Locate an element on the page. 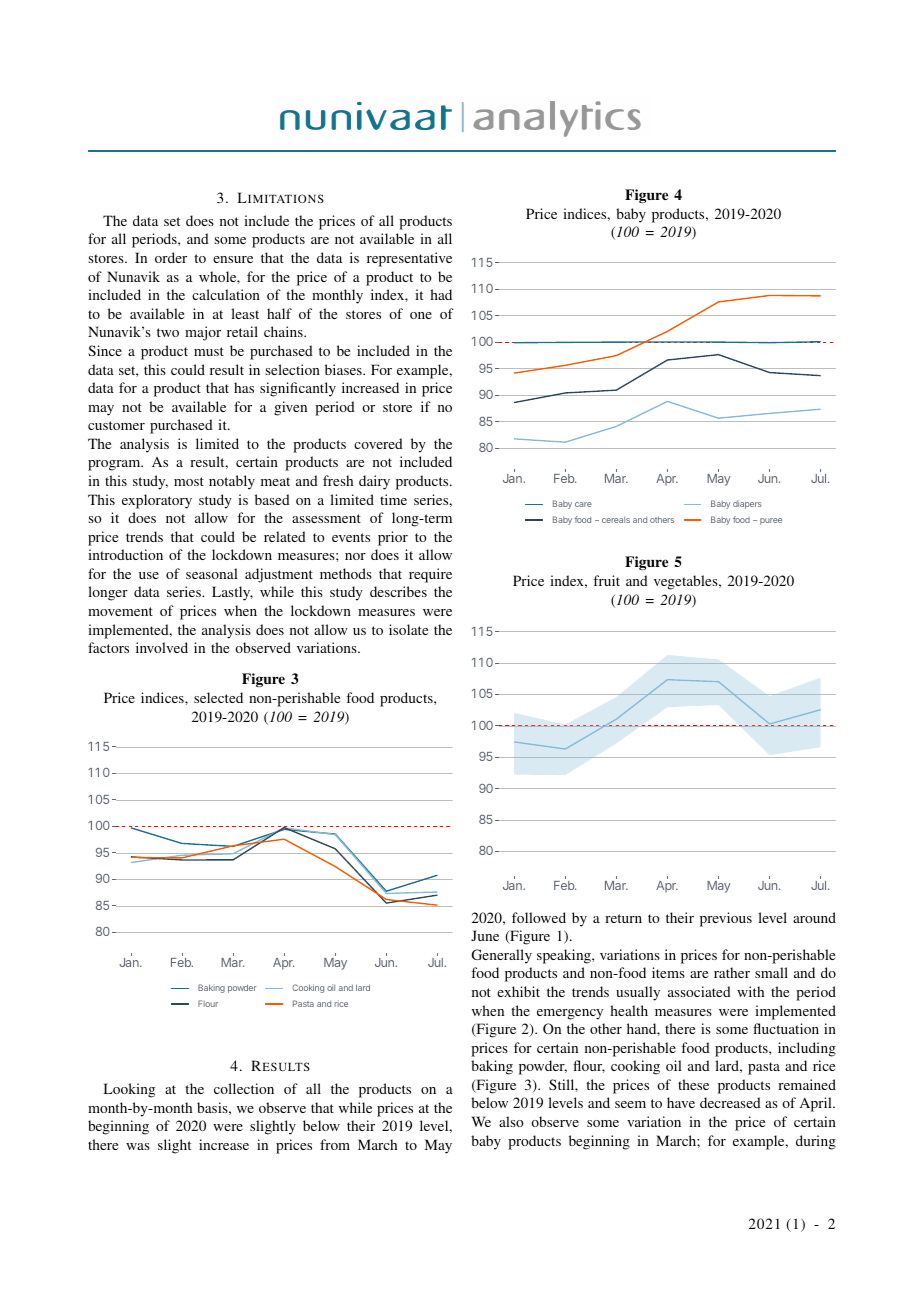 Image resolution: width=924 pixels, height=1308 pixels. puree is located at coordinates (771, 521).
